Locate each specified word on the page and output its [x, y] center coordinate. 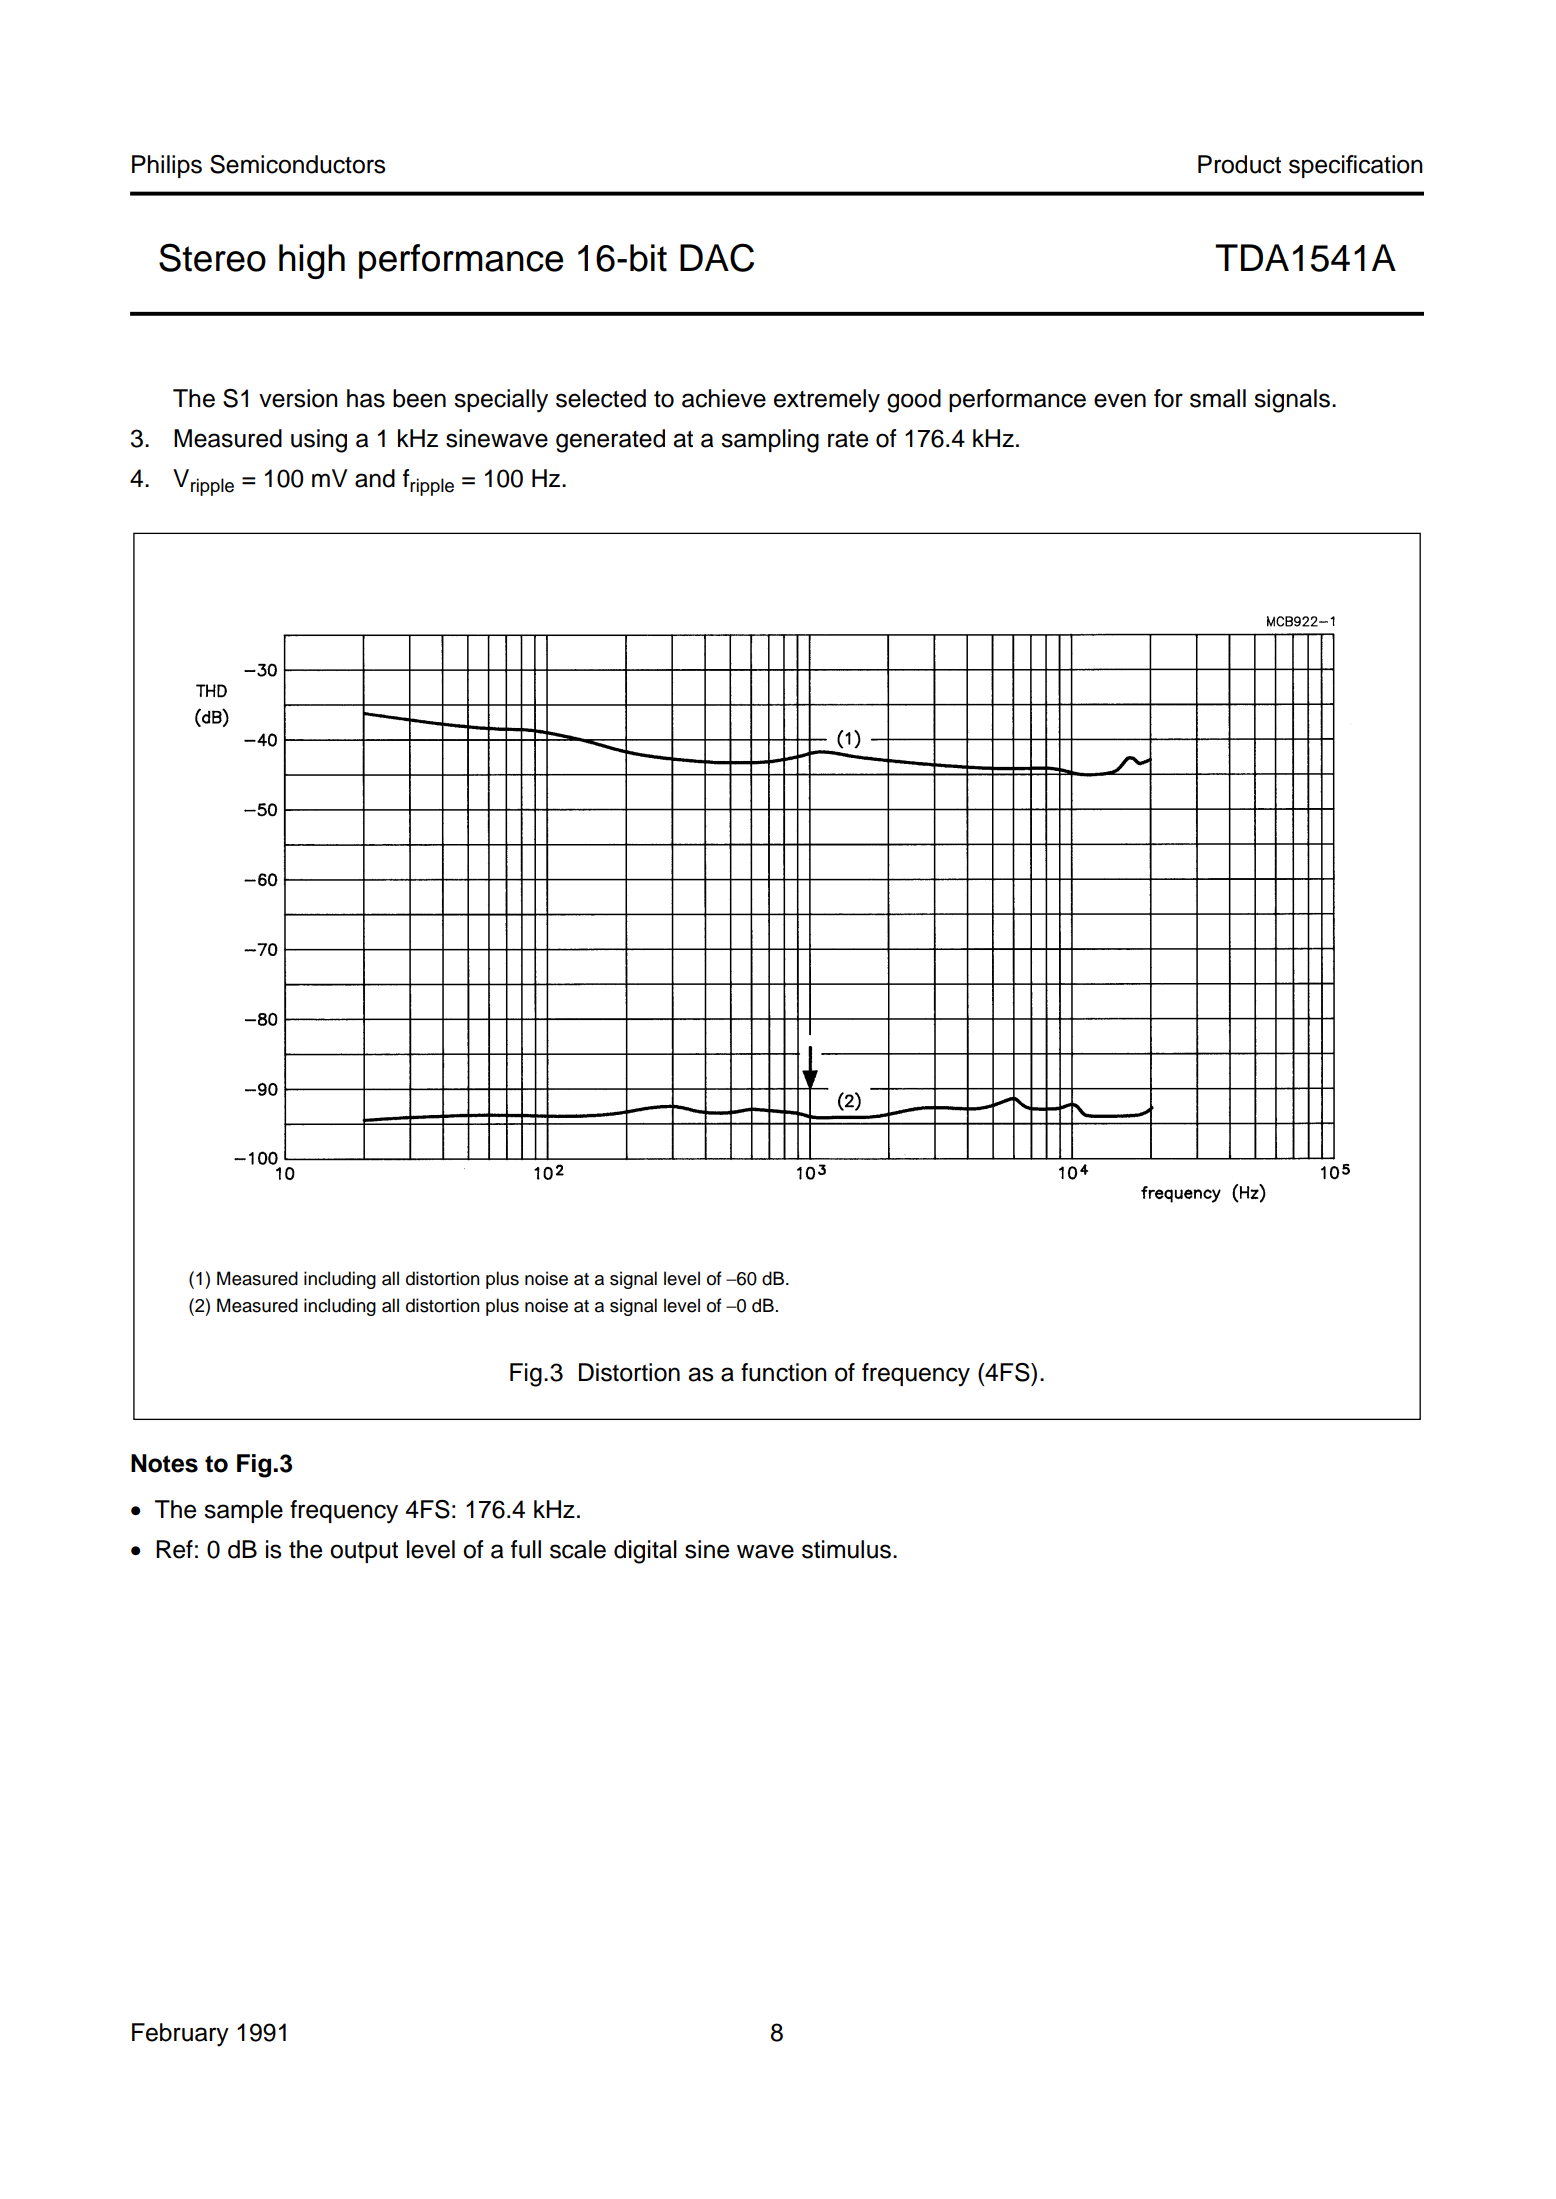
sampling [770, 441]
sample [243, 1511]
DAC [717, 257]
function [784, 1372]
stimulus [846, 1549]
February [180, 2035]
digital [645, 1552]
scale [578, 1549]
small [1218, 398]
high [312, 261]
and [375, 478]
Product [1239, 164]
